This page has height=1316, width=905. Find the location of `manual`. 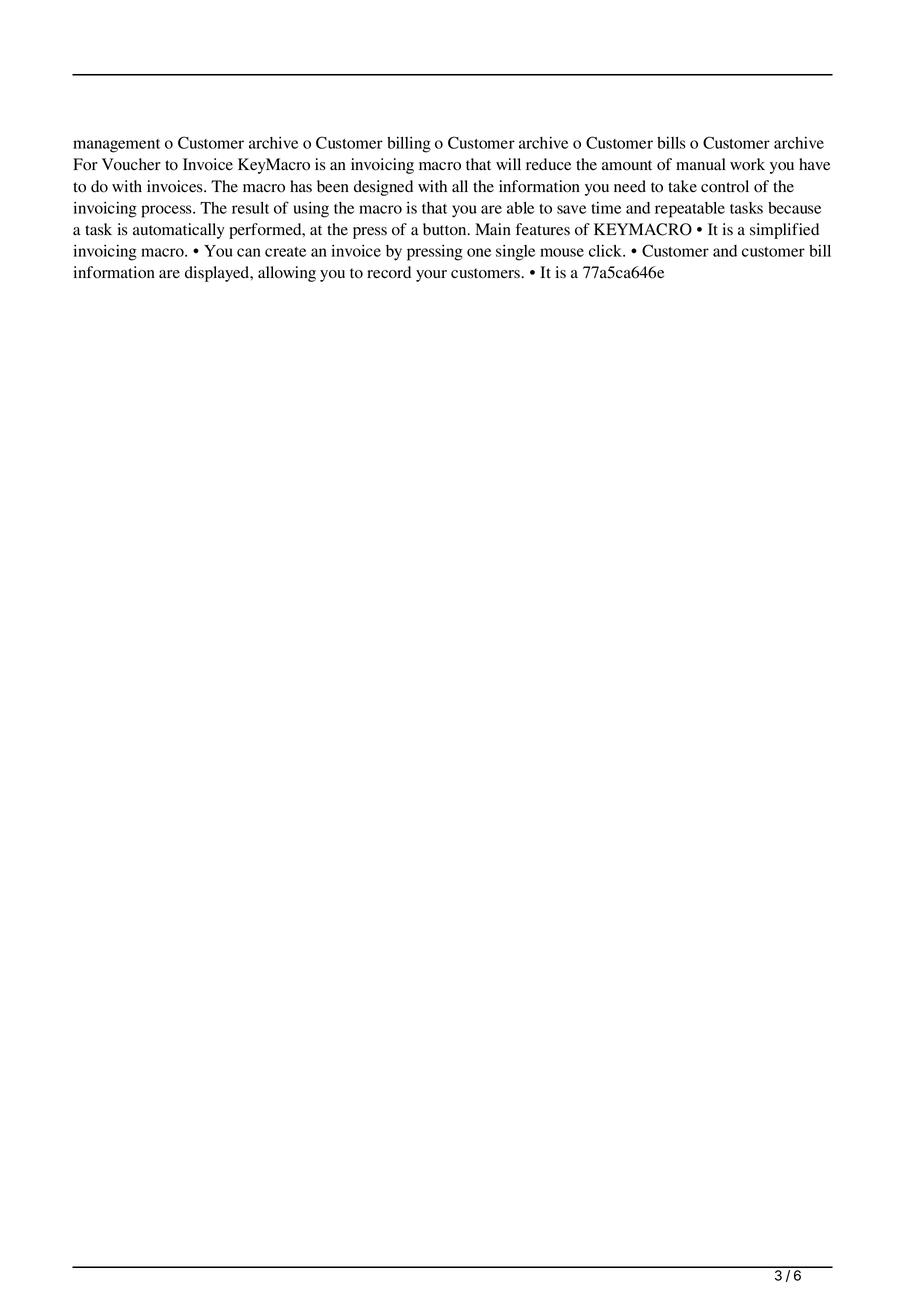

manual is located at coordinates (701, 164).
